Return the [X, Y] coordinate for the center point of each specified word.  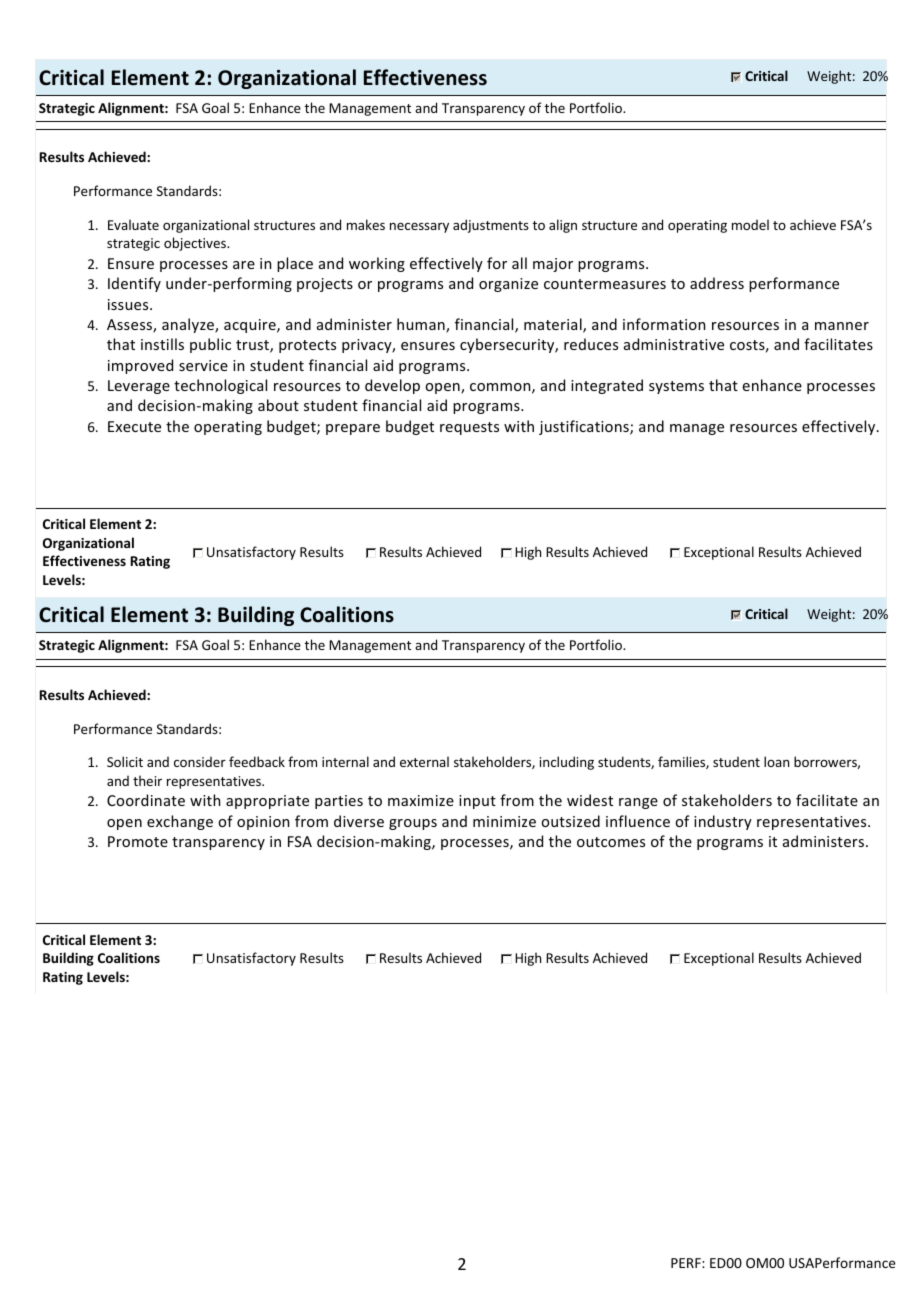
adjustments [491, 226]
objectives [196, 244]
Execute [134, 426]
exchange [180, 822]
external [424, 761]
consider [200, 762]
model [750, 224]
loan [776, 761]
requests [469, 428]
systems [676, 387]
